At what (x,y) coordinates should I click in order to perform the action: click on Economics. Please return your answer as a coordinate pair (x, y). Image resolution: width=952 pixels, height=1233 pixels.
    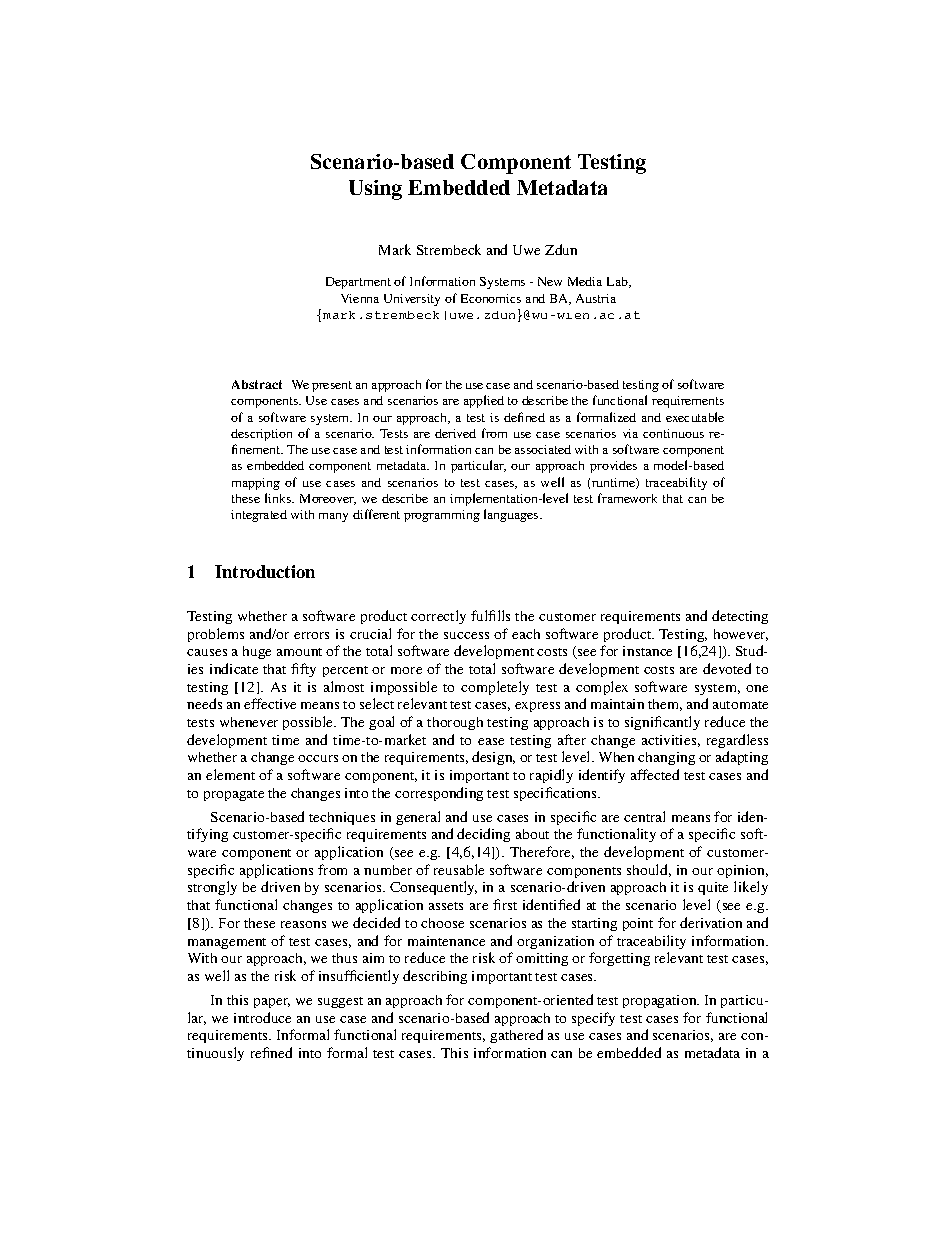
    Looking at the image, I should click on (491, 298).
